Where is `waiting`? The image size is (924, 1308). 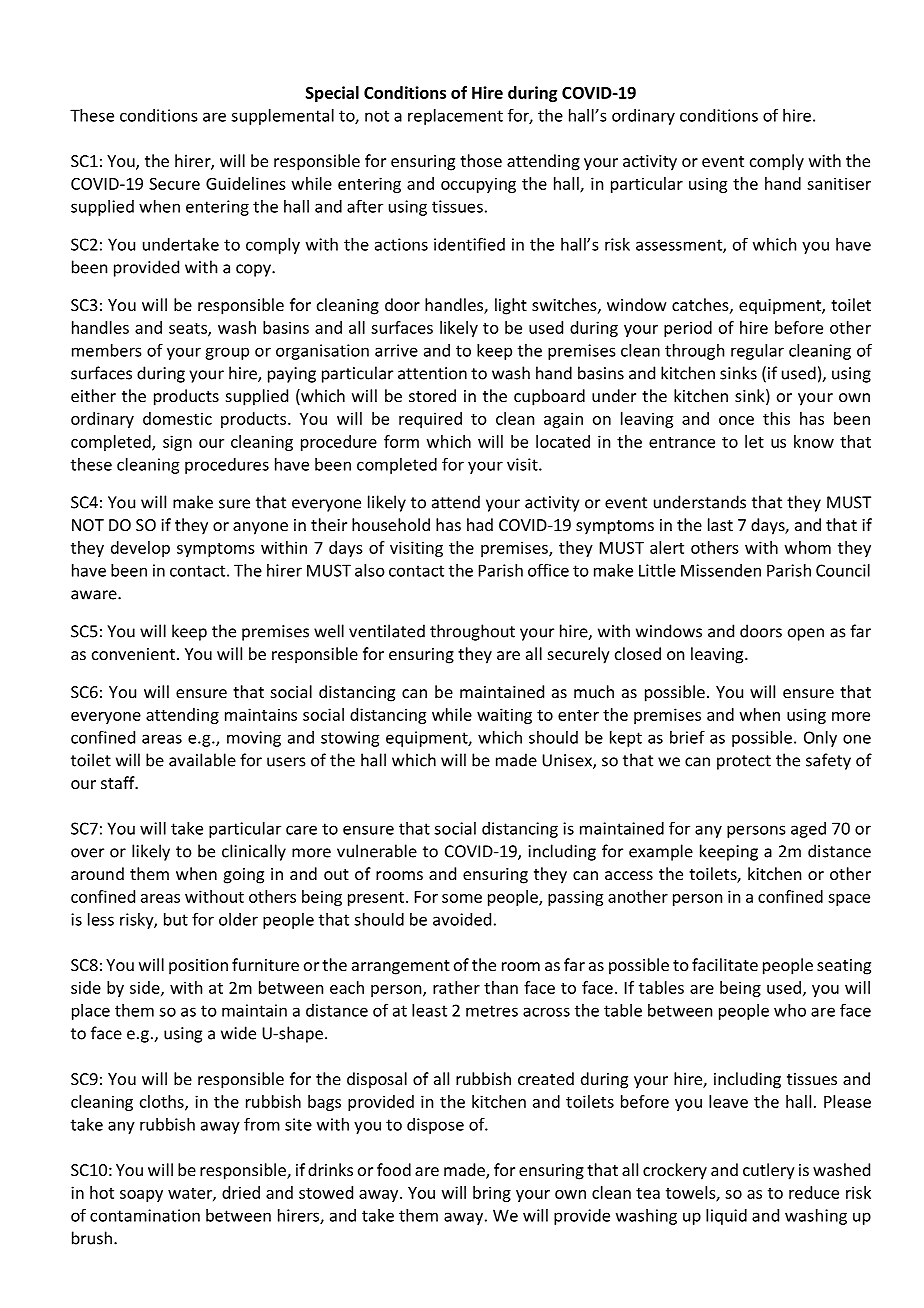
waiting is located at coordinates (504, 716).
